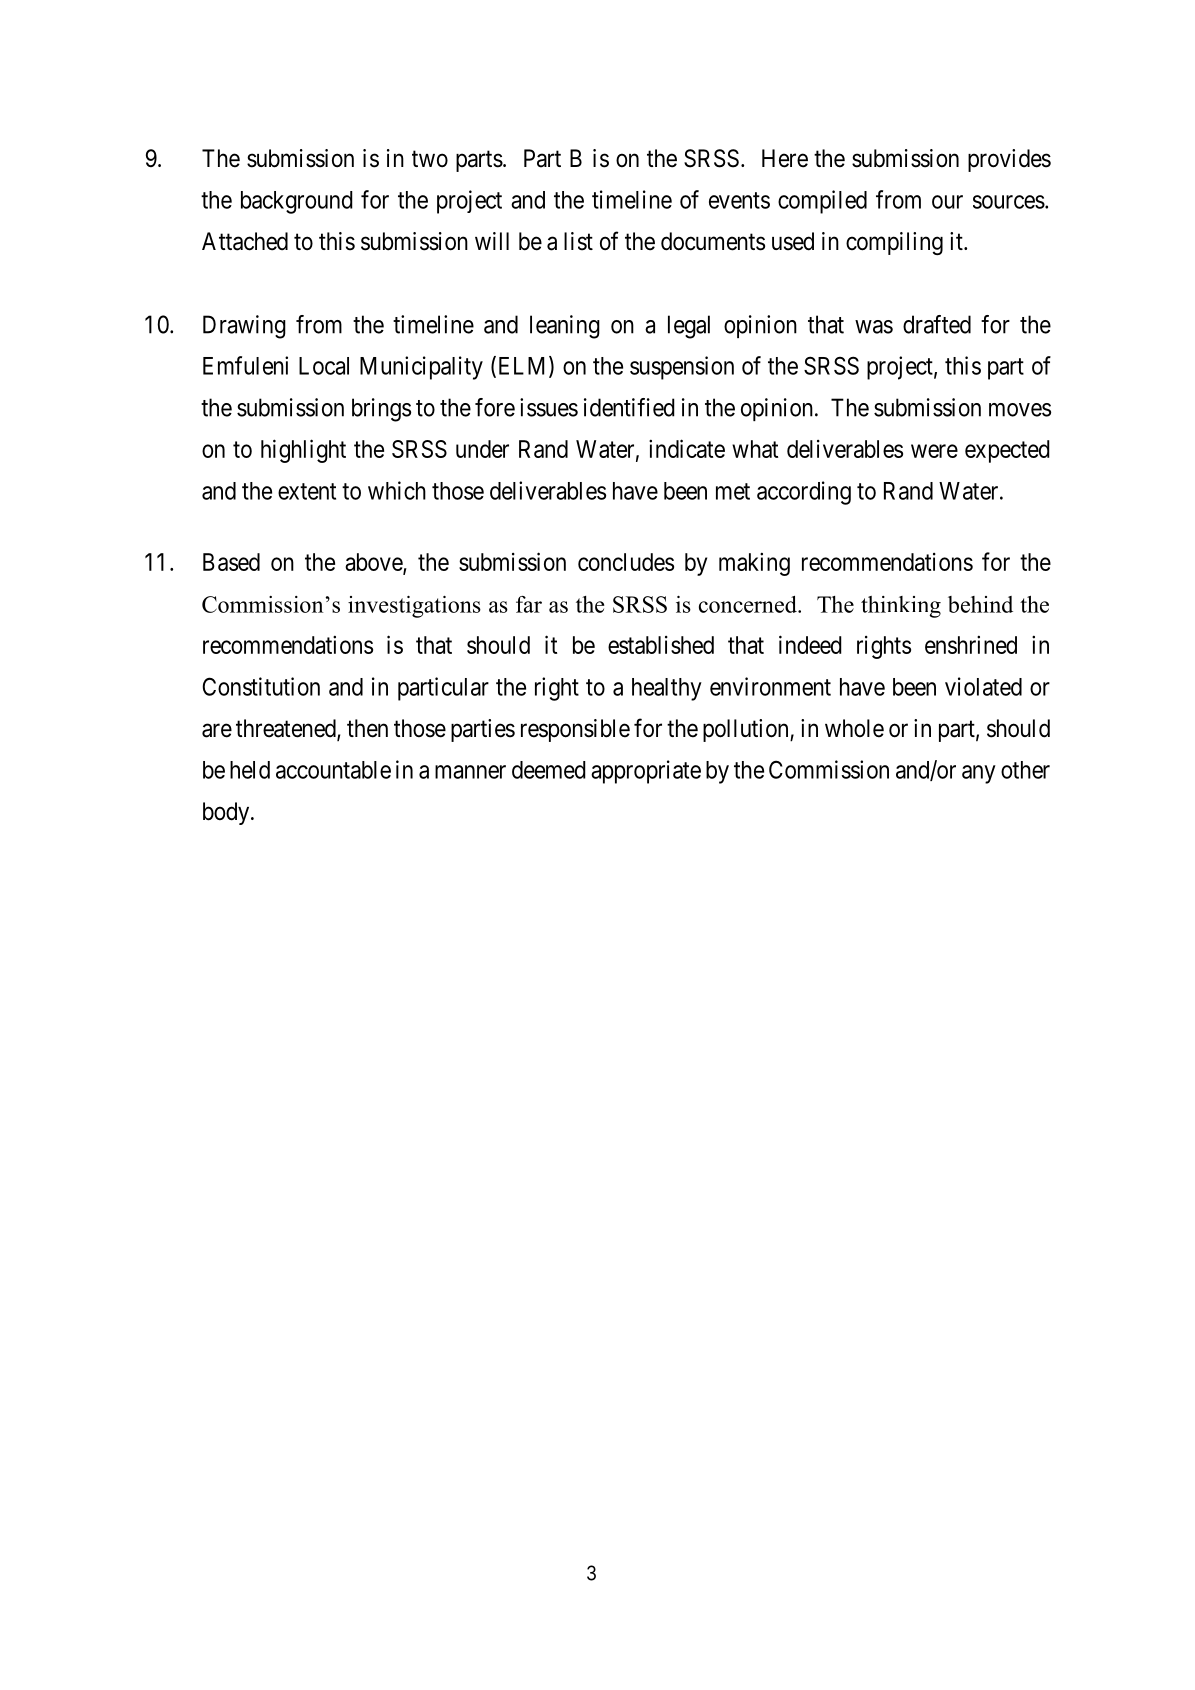  I want to click on concludes, so click(626, 562).
